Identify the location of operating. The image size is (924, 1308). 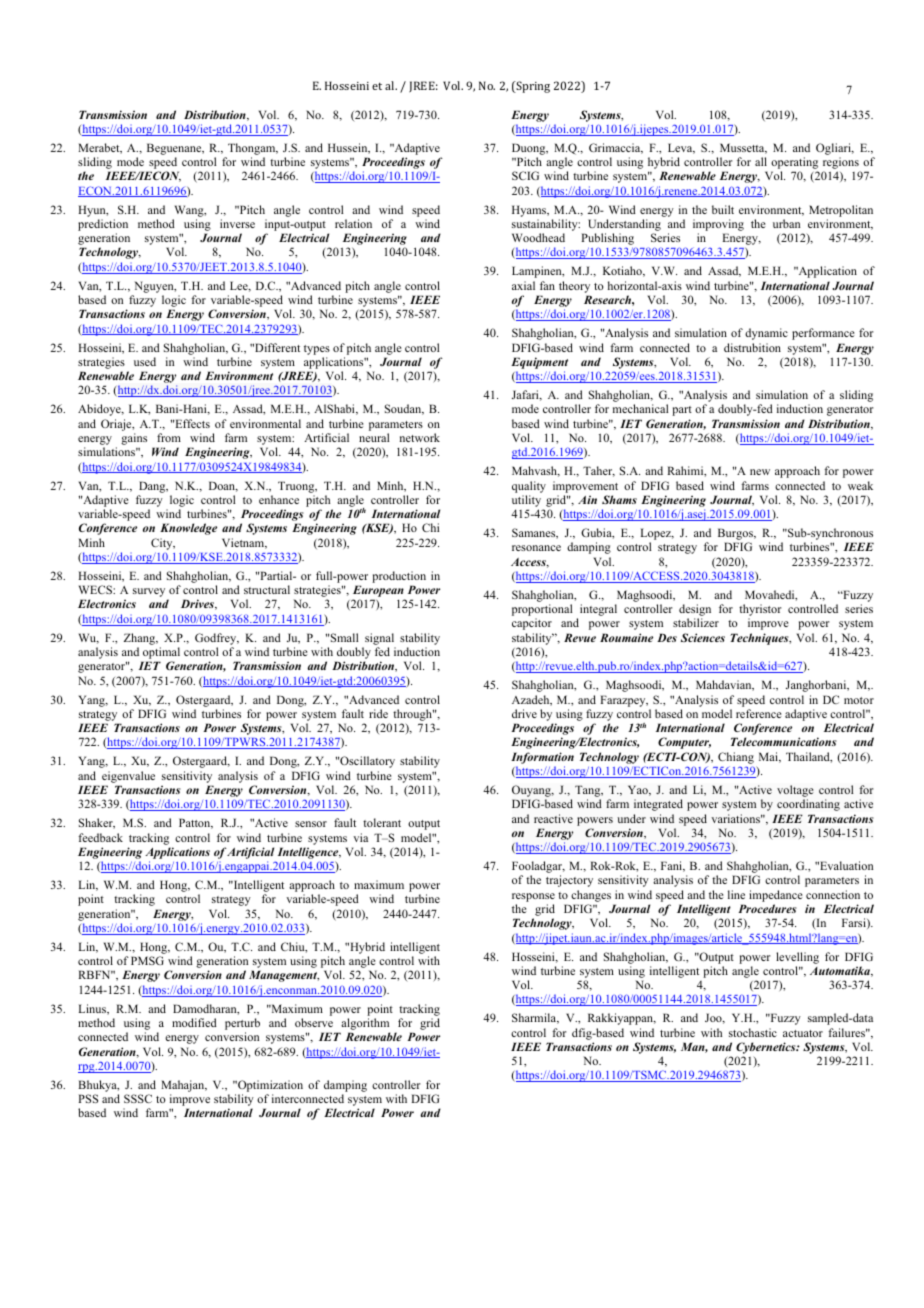
(794, 164).
